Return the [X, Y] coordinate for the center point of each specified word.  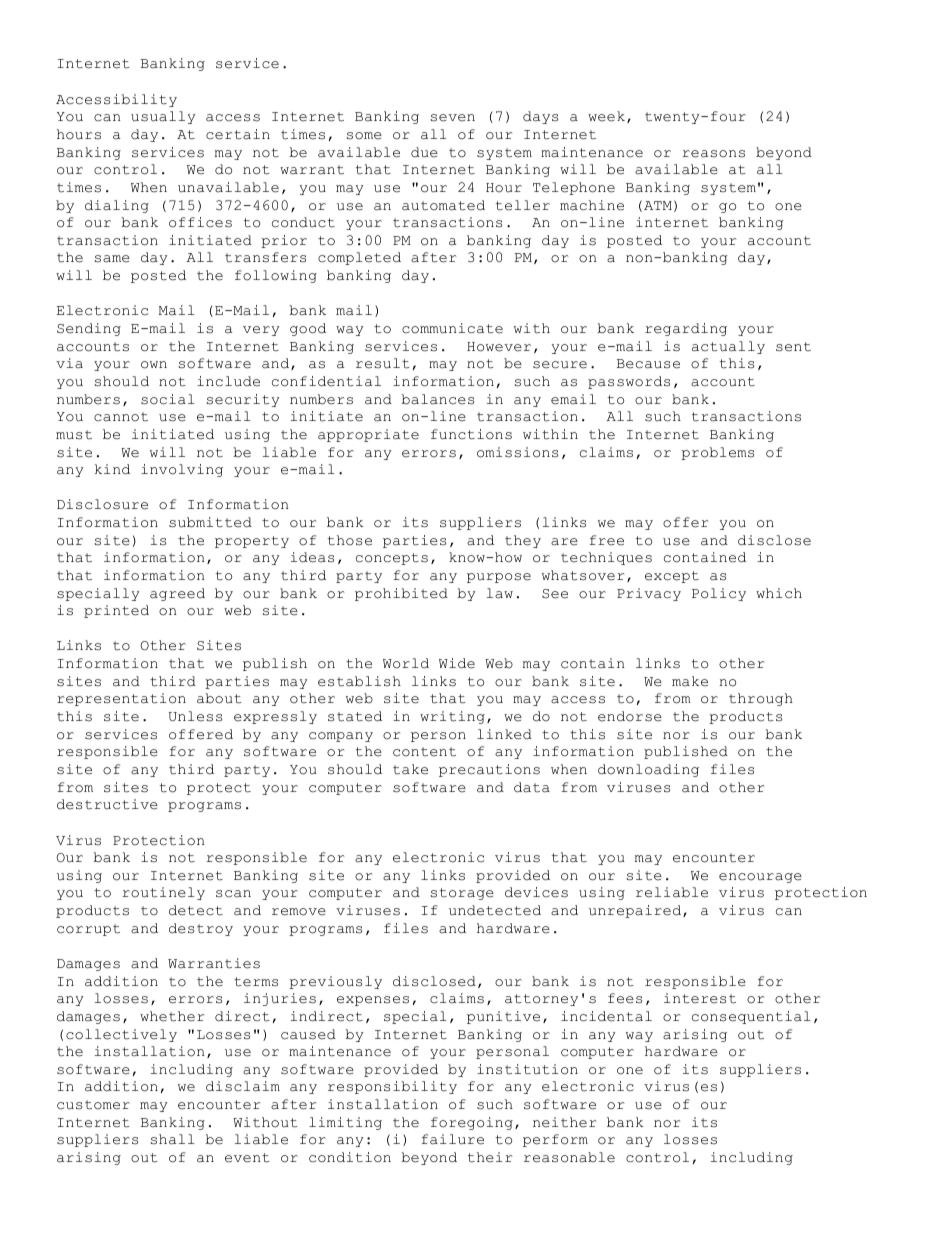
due [424, 152]
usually [163, 117]
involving [182, 470]
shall [172, 1139]
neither [565, 1122]
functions [471, 434]
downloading [648, 770]
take [410, 769]
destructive [107, 804]
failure [453, 1139]
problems [717, 453]
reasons [713, 154]
